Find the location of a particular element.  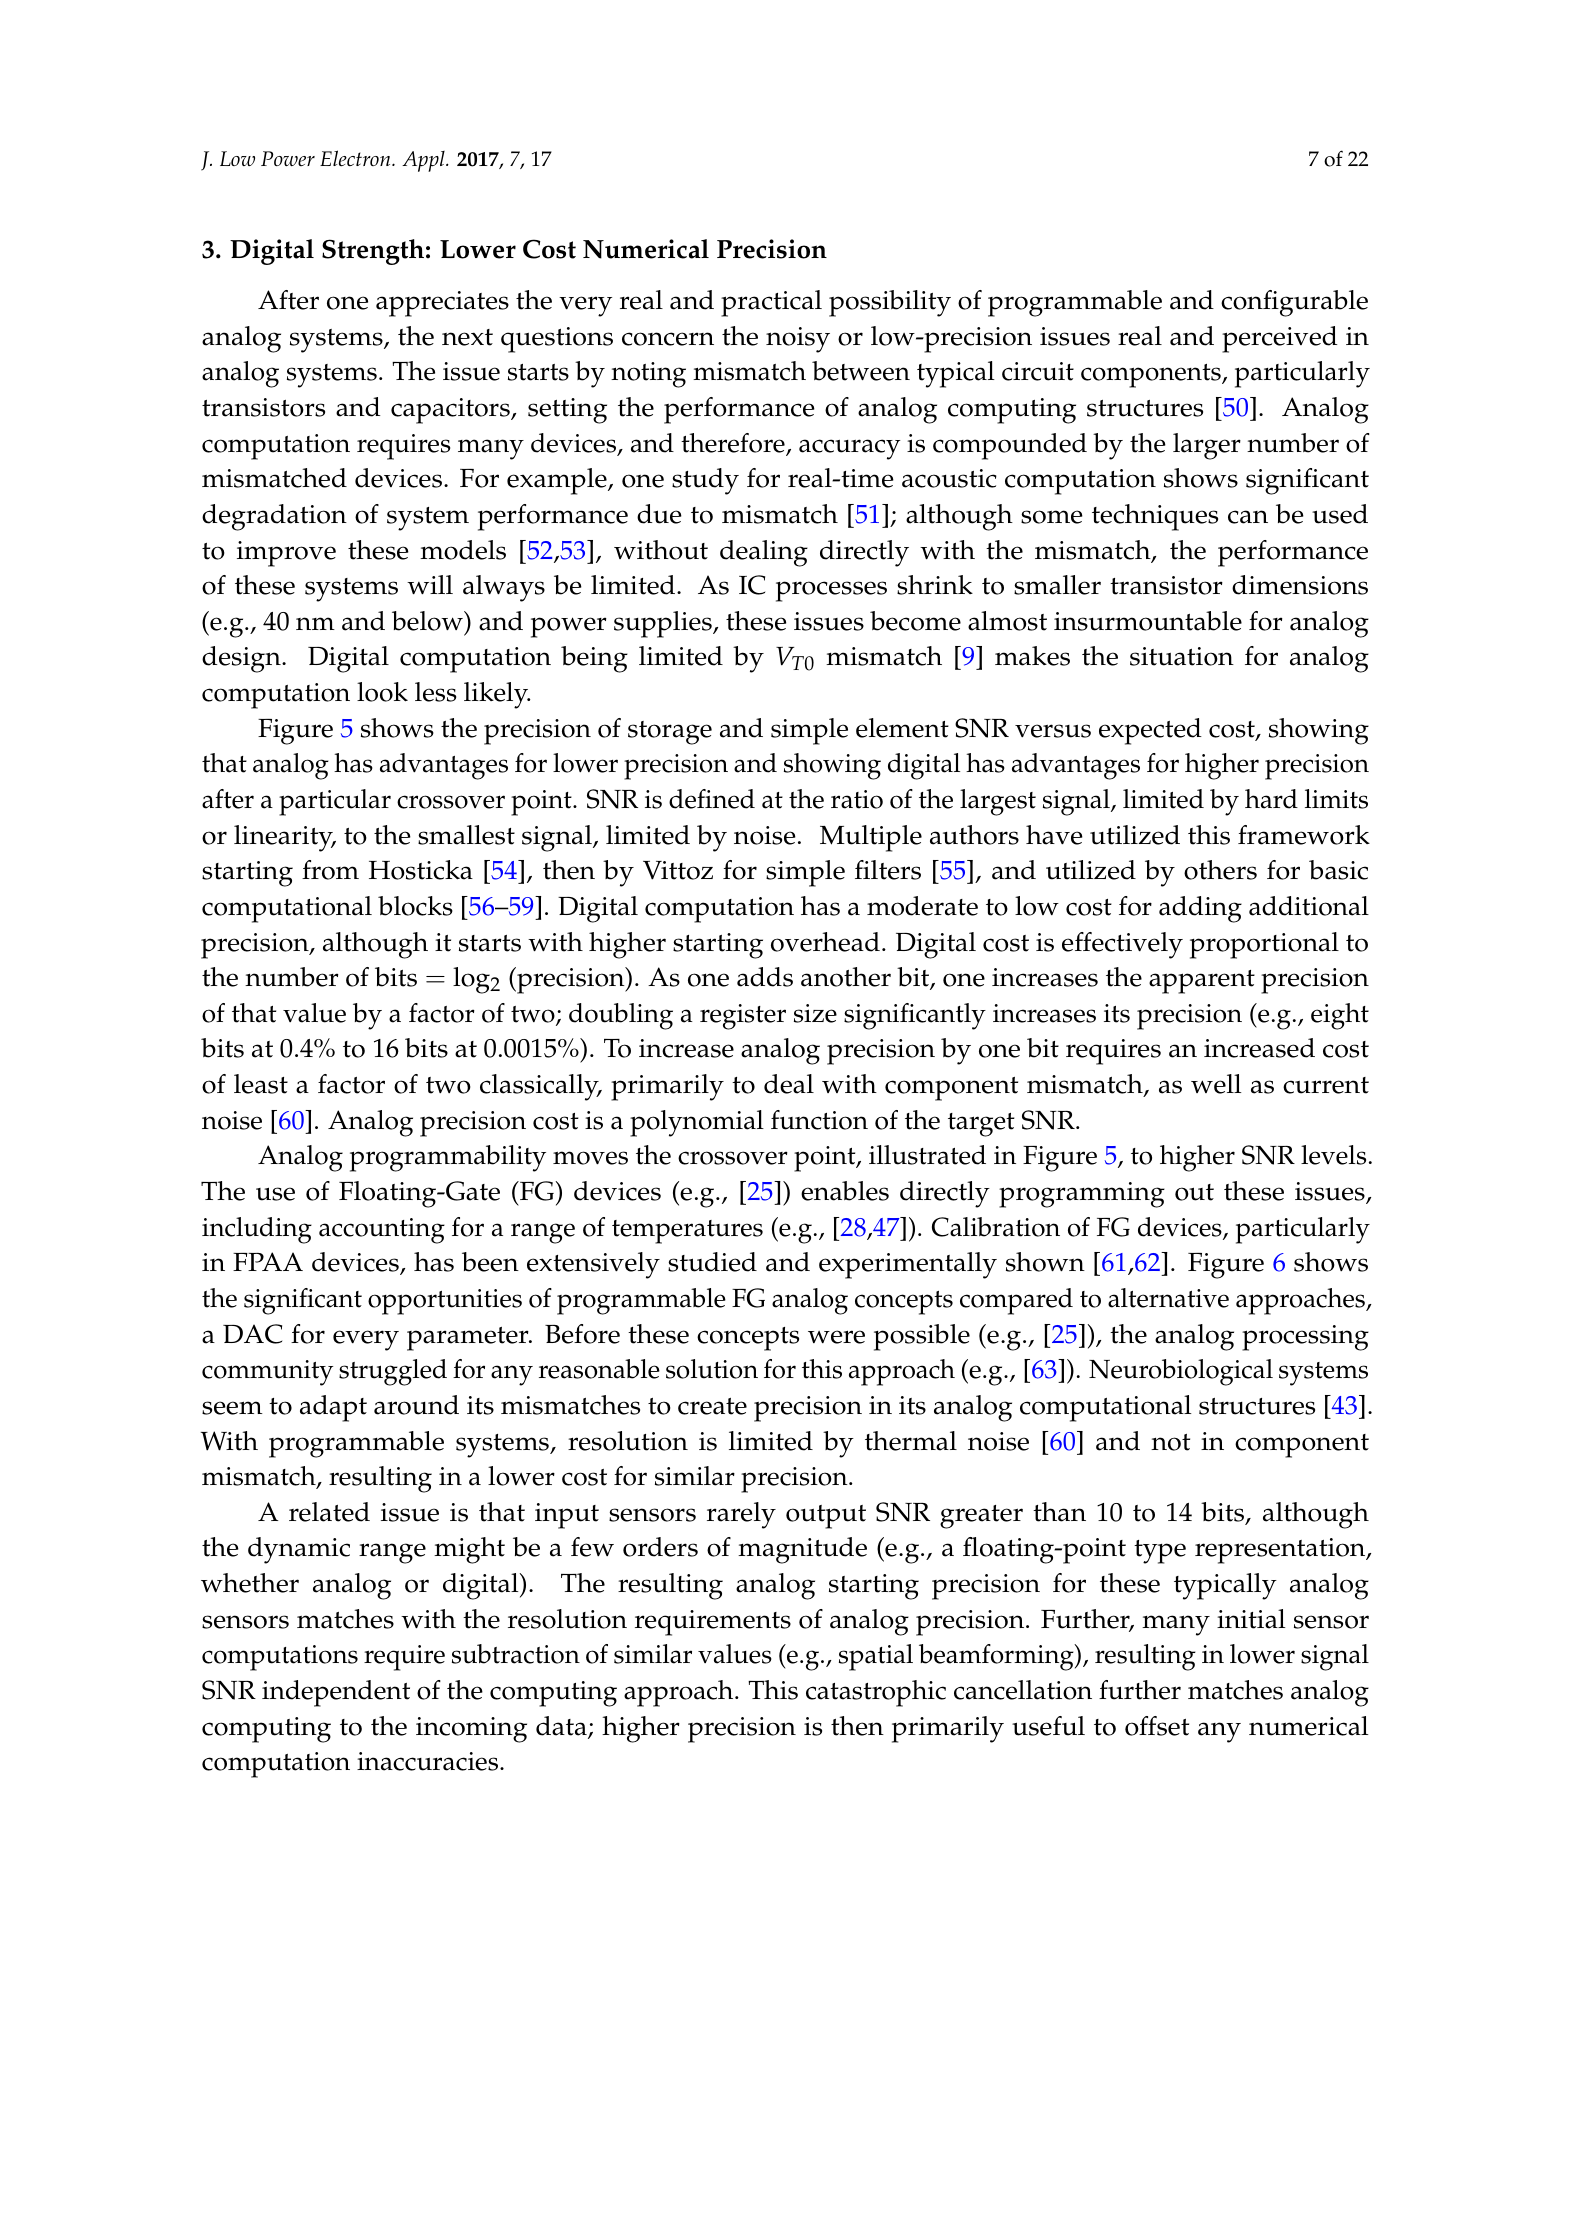

adds is located at coordinates (765, 977).
